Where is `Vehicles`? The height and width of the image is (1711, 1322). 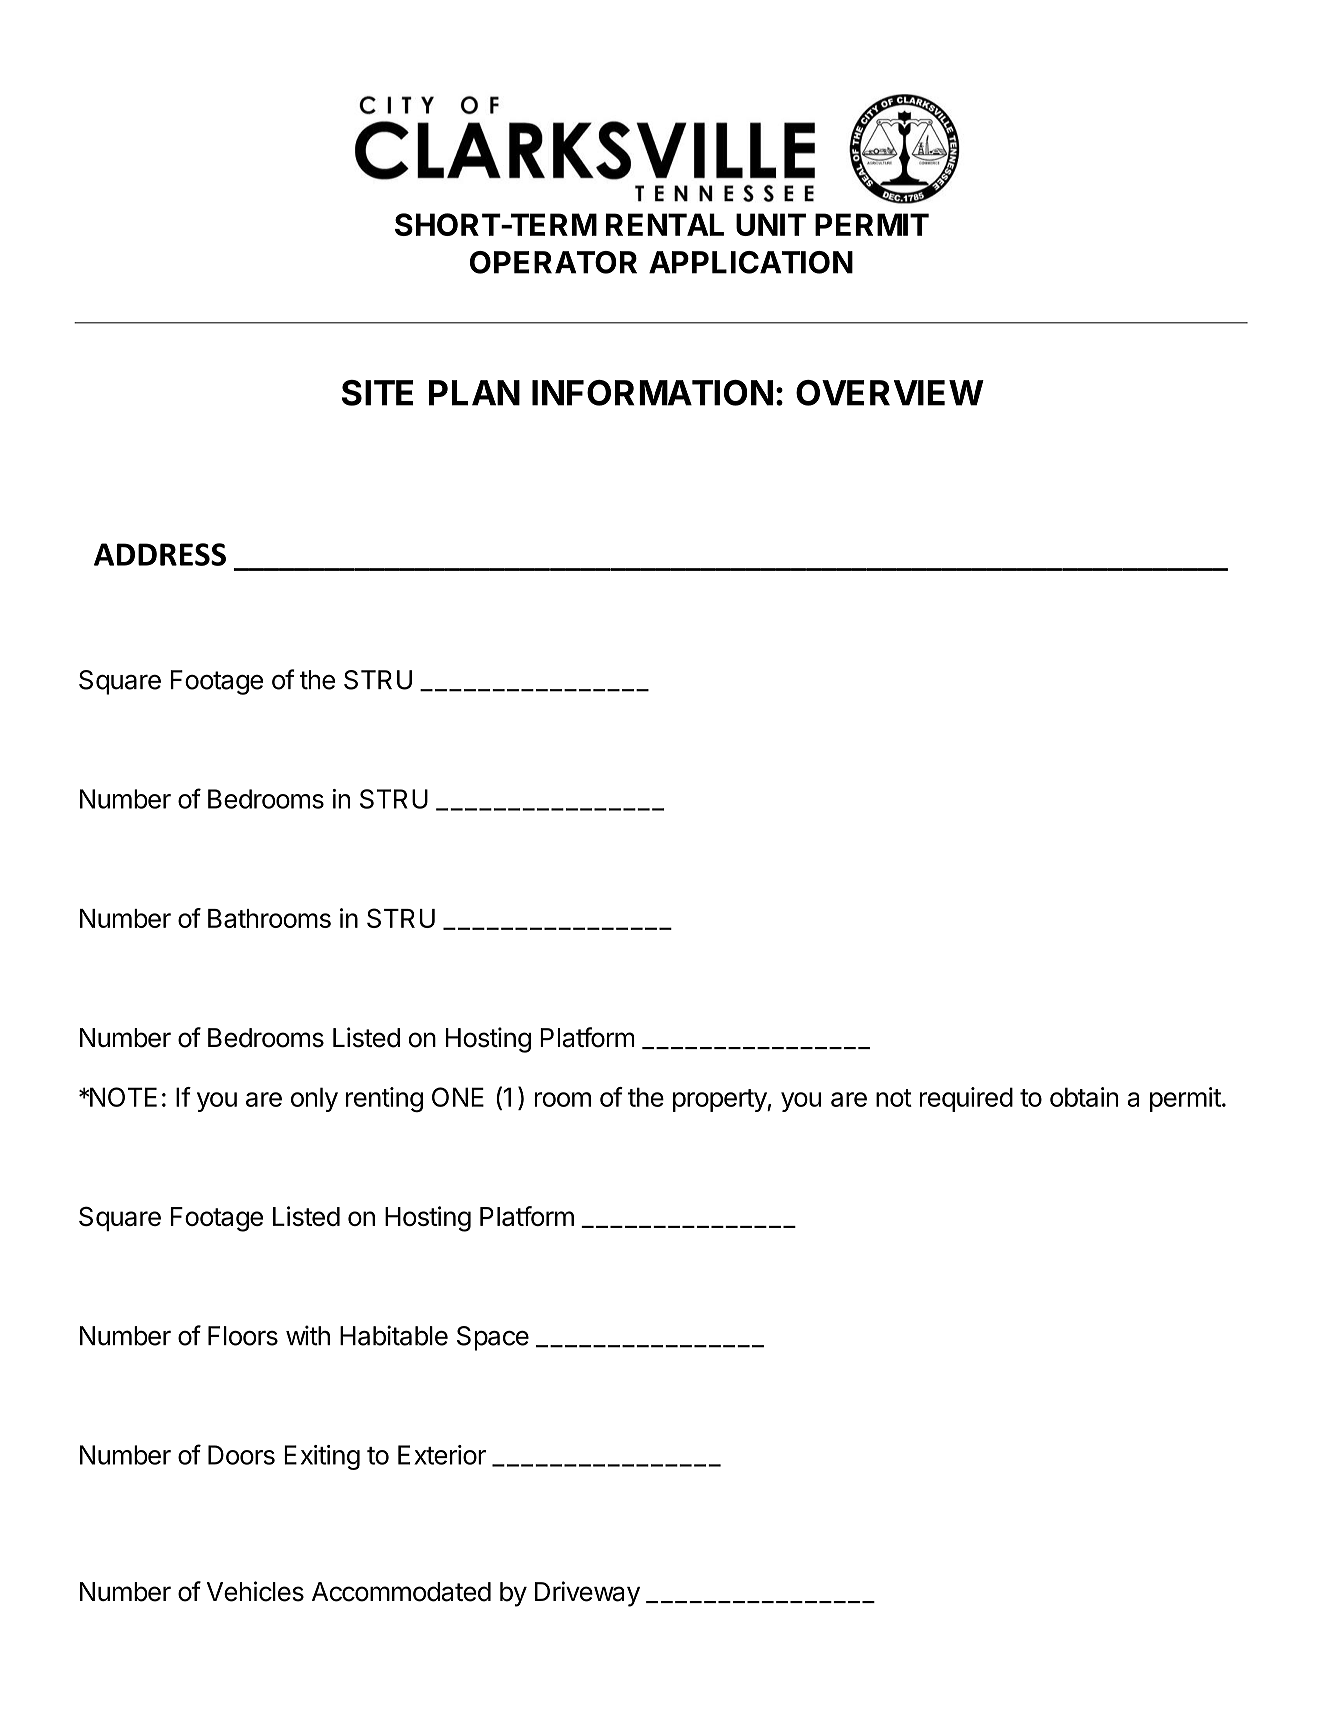 Vehicles is located at coordinates (255, 1591).
